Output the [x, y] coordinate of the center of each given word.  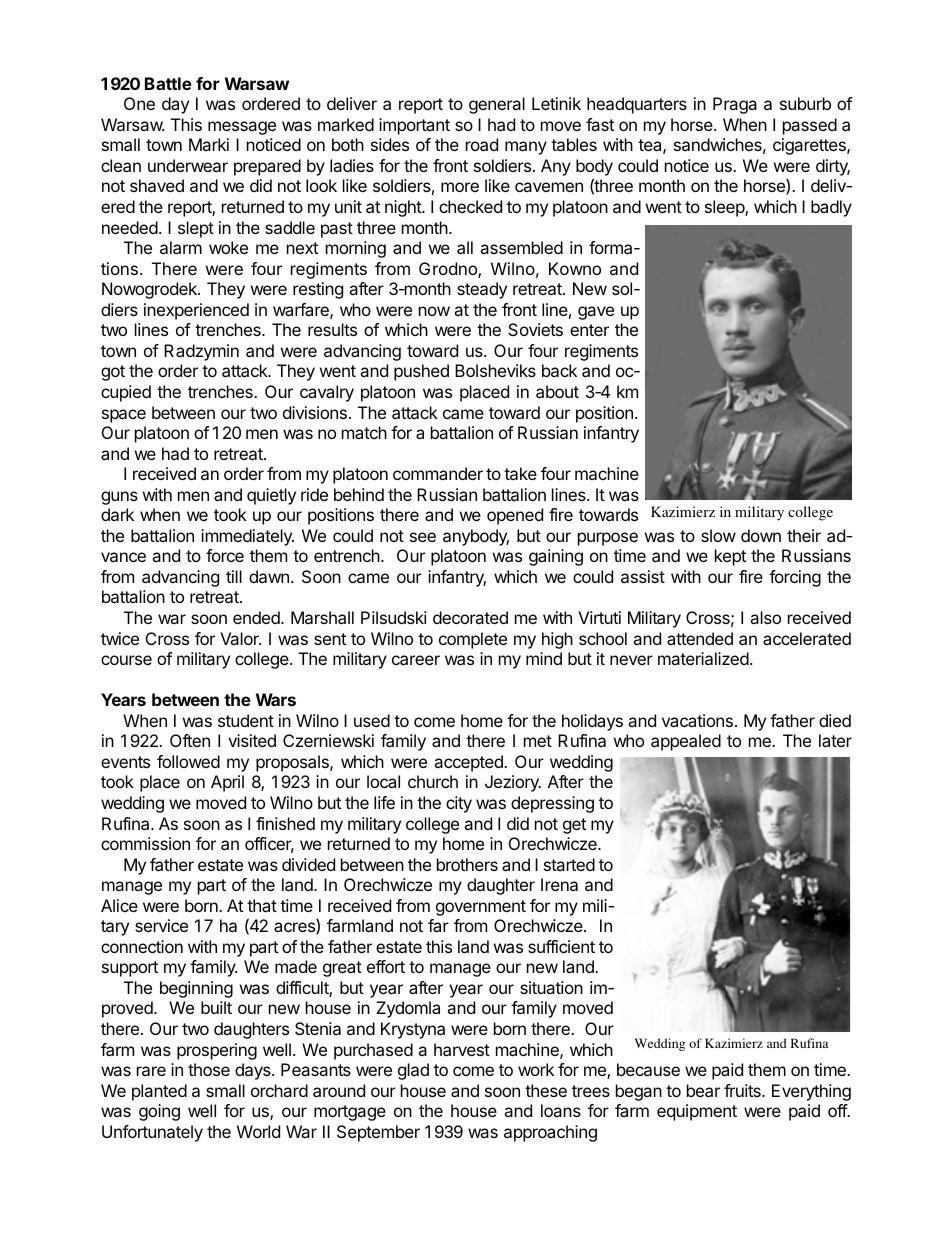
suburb [805, 103]
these [546, 1090]
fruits [743, 1090]
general [497, 105]
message [242, 128]
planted [159, 1092]
